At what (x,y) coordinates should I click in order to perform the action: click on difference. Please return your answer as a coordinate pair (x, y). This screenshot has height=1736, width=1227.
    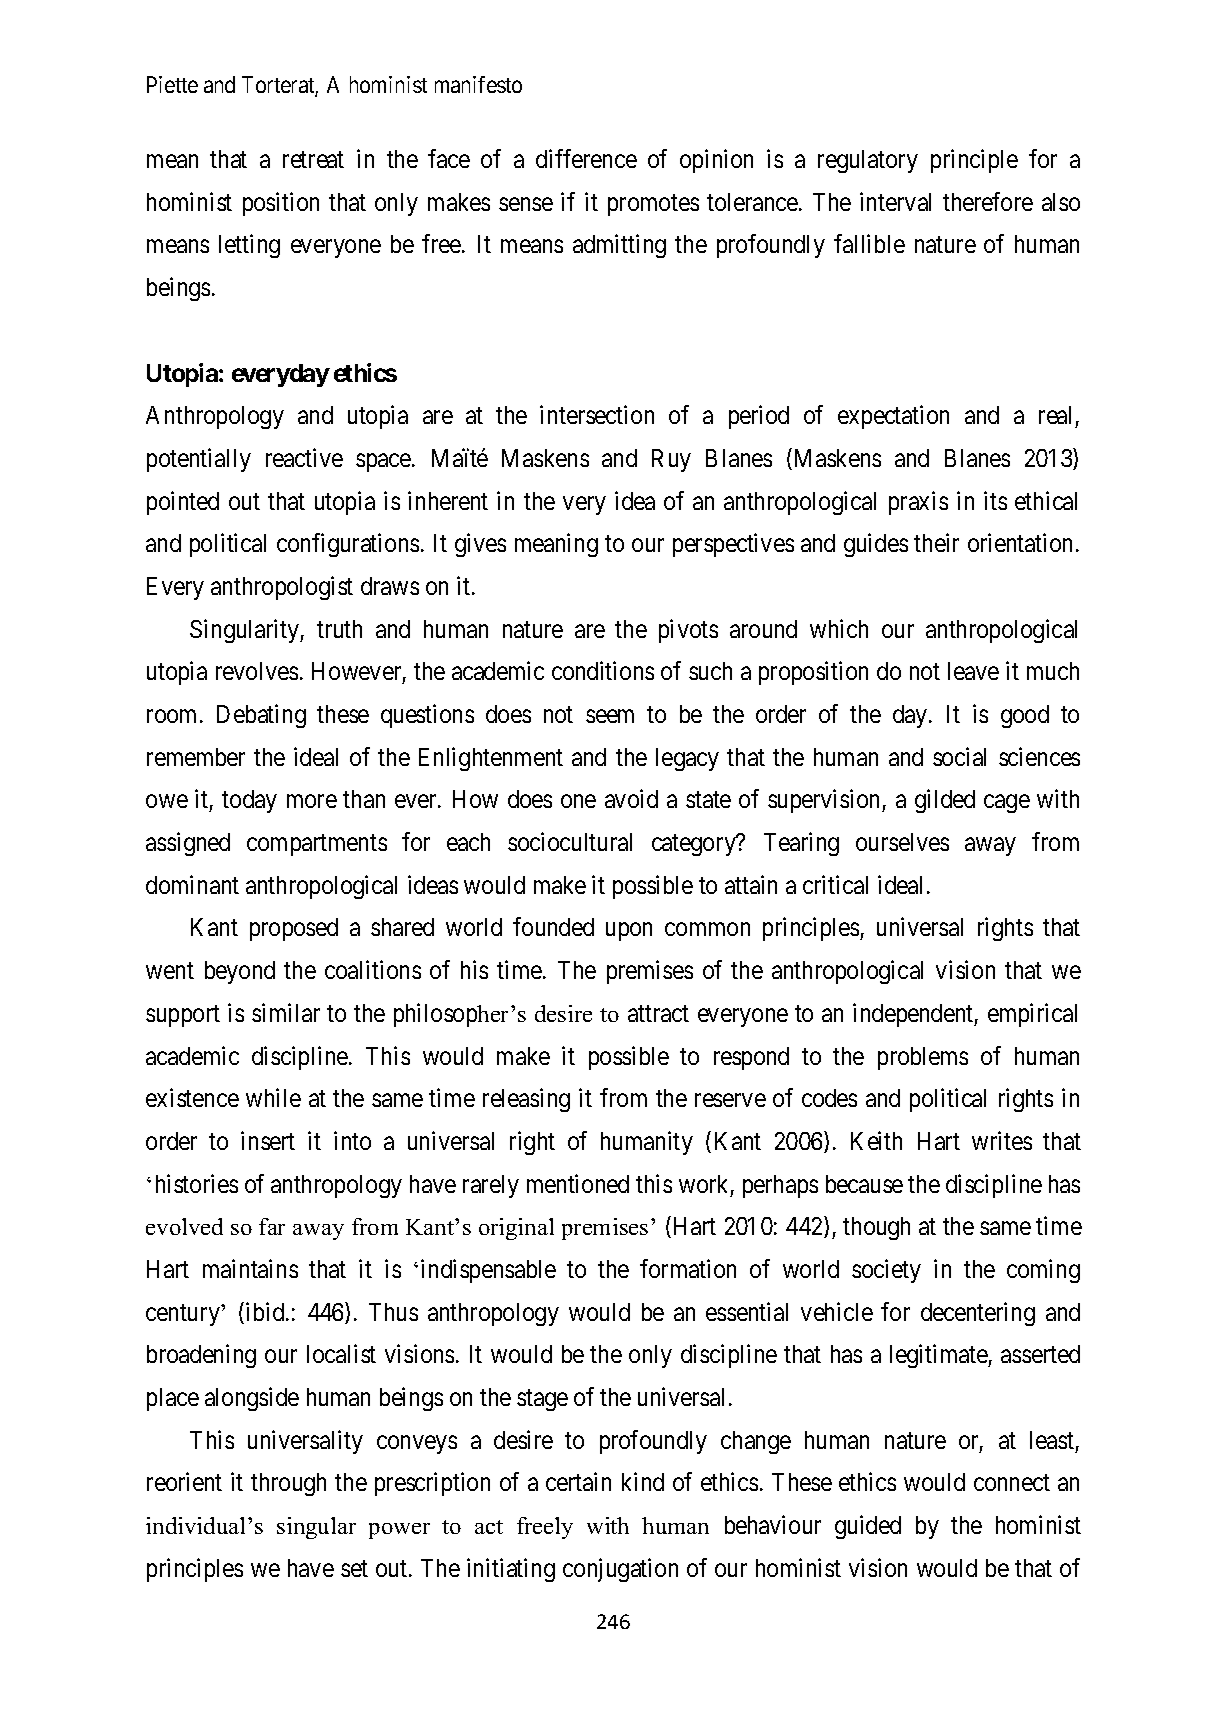
    Looking at the image, I should click on (586, 158).
